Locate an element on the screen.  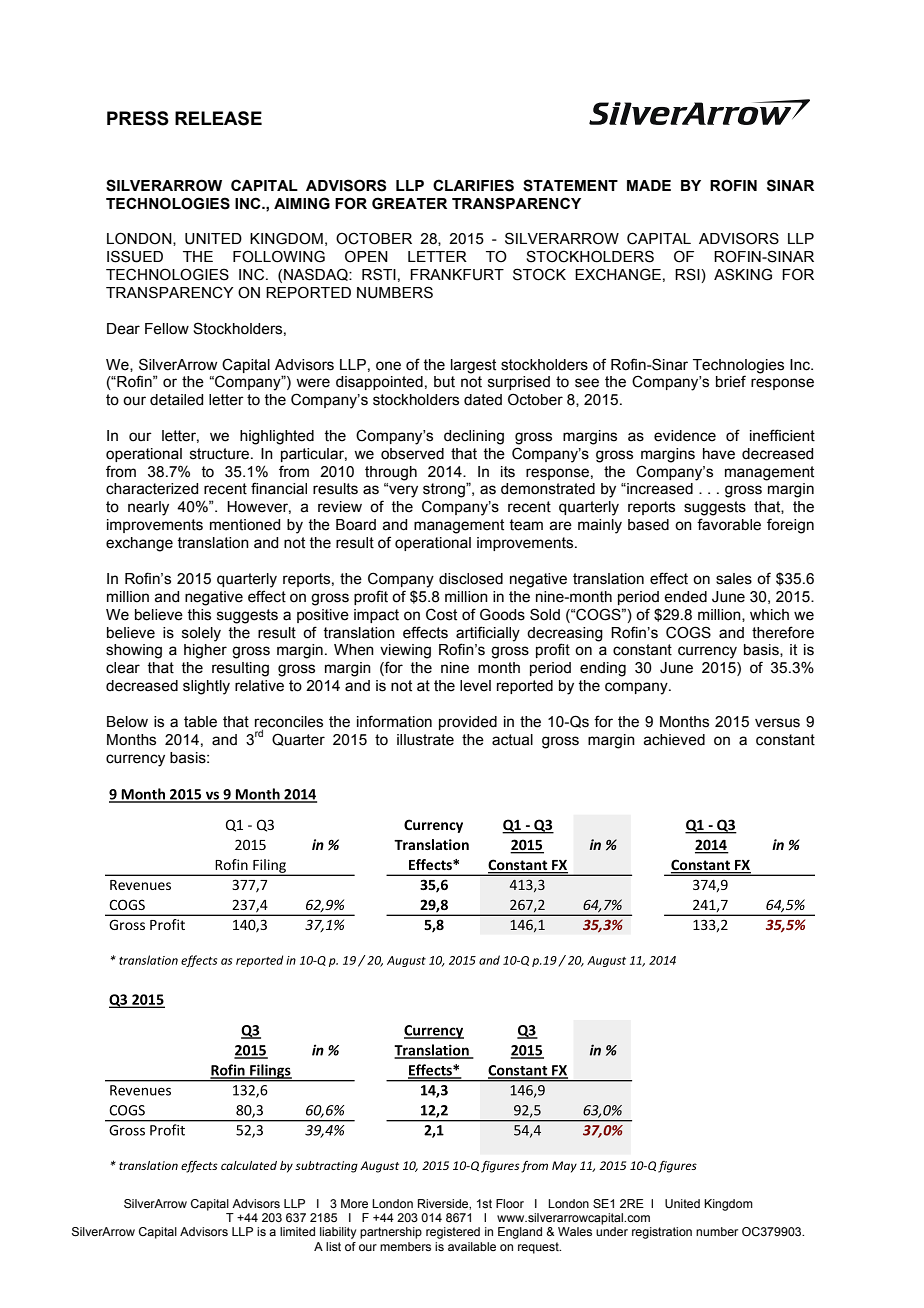
registered is located at coordinates (453, 1233).
